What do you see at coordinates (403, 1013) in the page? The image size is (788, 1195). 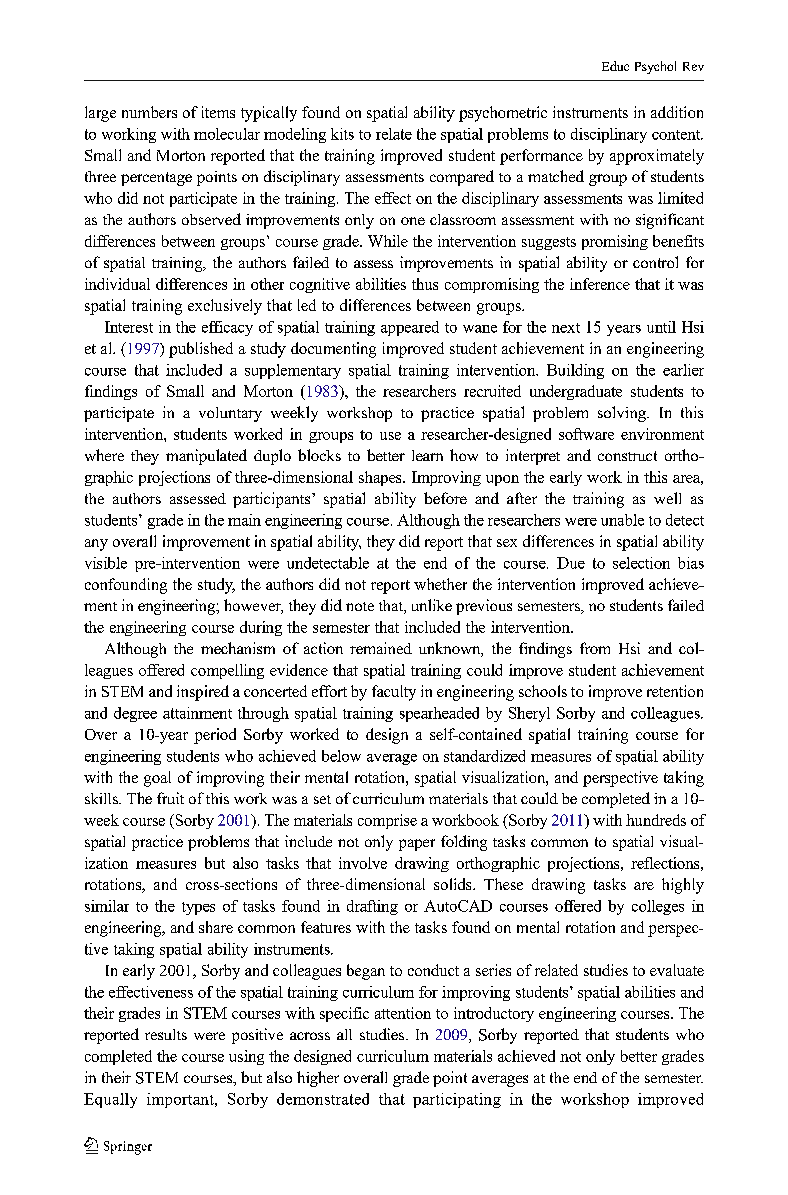 I see `attention` at bounding box center [403, 1013].
